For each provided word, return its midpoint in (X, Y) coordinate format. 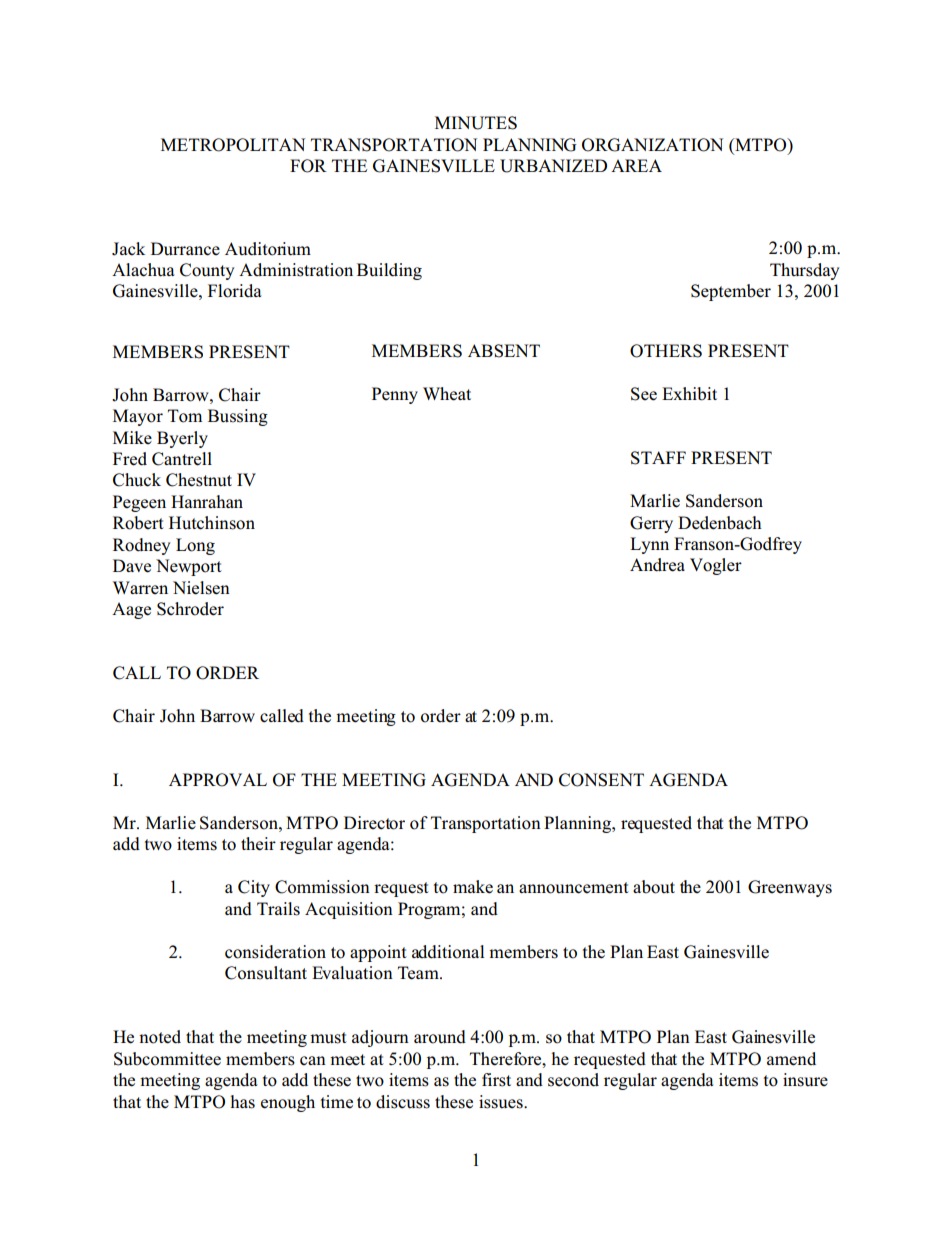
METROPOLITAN (233, 145)
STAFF (658, 458)
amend (791, 1059)
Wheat (447, 394)
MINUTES (476, 123)
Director (374, 823)
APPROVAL (218, 780)
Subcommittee (167, 1059)
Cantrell (182, 459)
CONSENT (601, 780)
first (496, 1080)
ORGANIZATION (652, 145)
